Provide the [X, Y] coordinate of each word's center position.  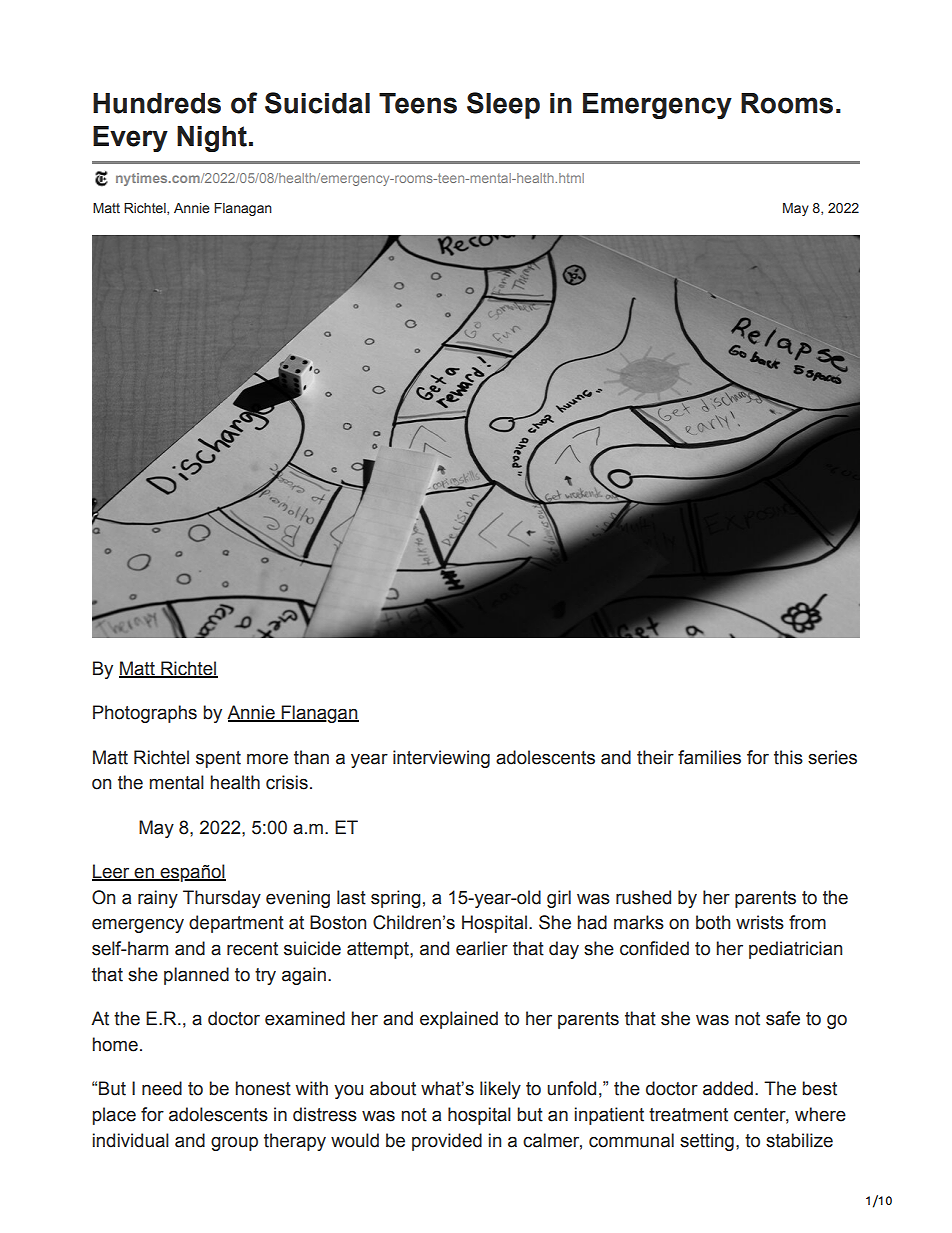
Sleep [503, 105]
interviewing [441, 759]
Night [212, 139]
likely [500, 1090]
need [162, 1088]
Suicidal [317, 103]
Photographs [145, 714]
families [709, 757]
